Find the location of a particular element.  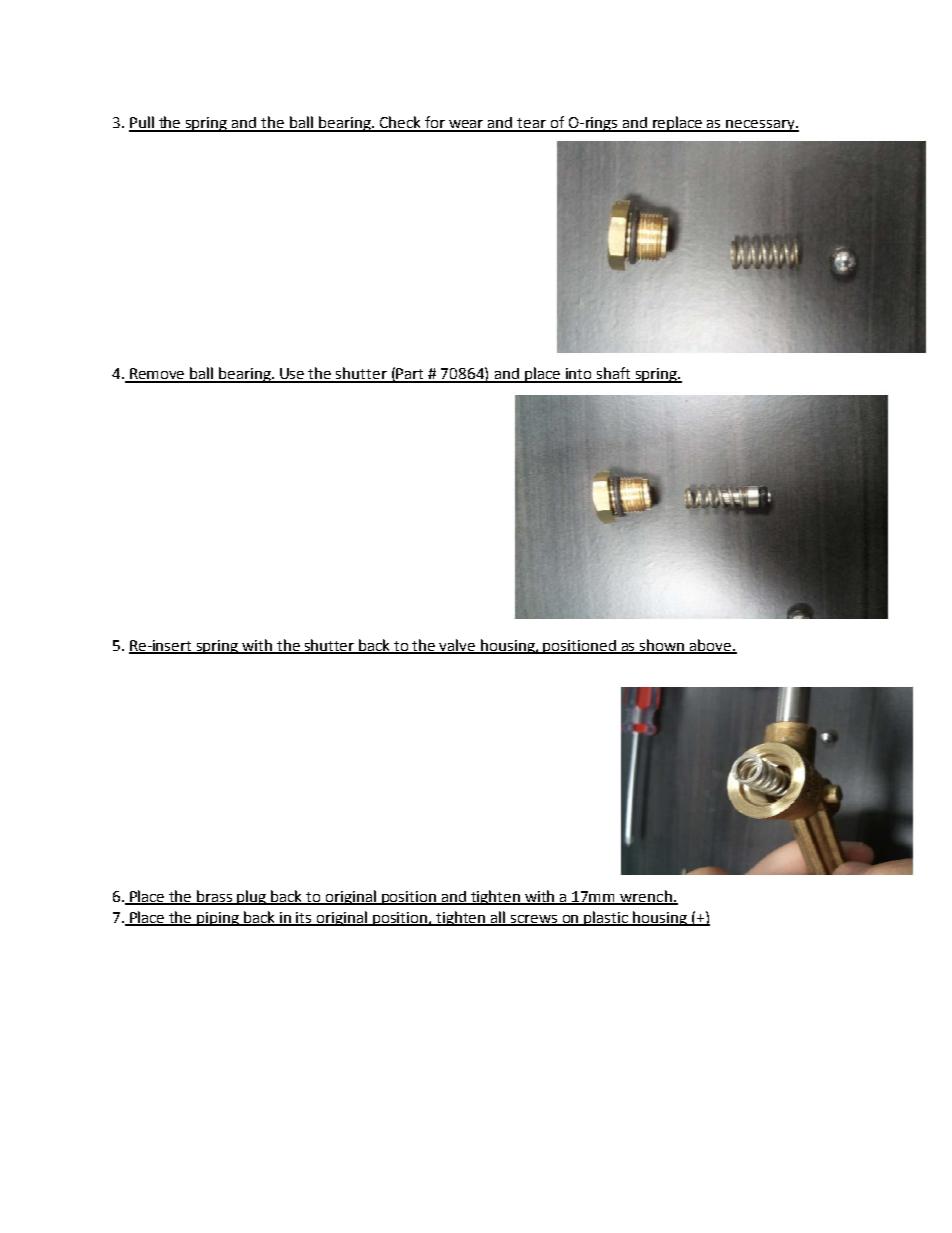

shown is located at coordinates (662, 646).
